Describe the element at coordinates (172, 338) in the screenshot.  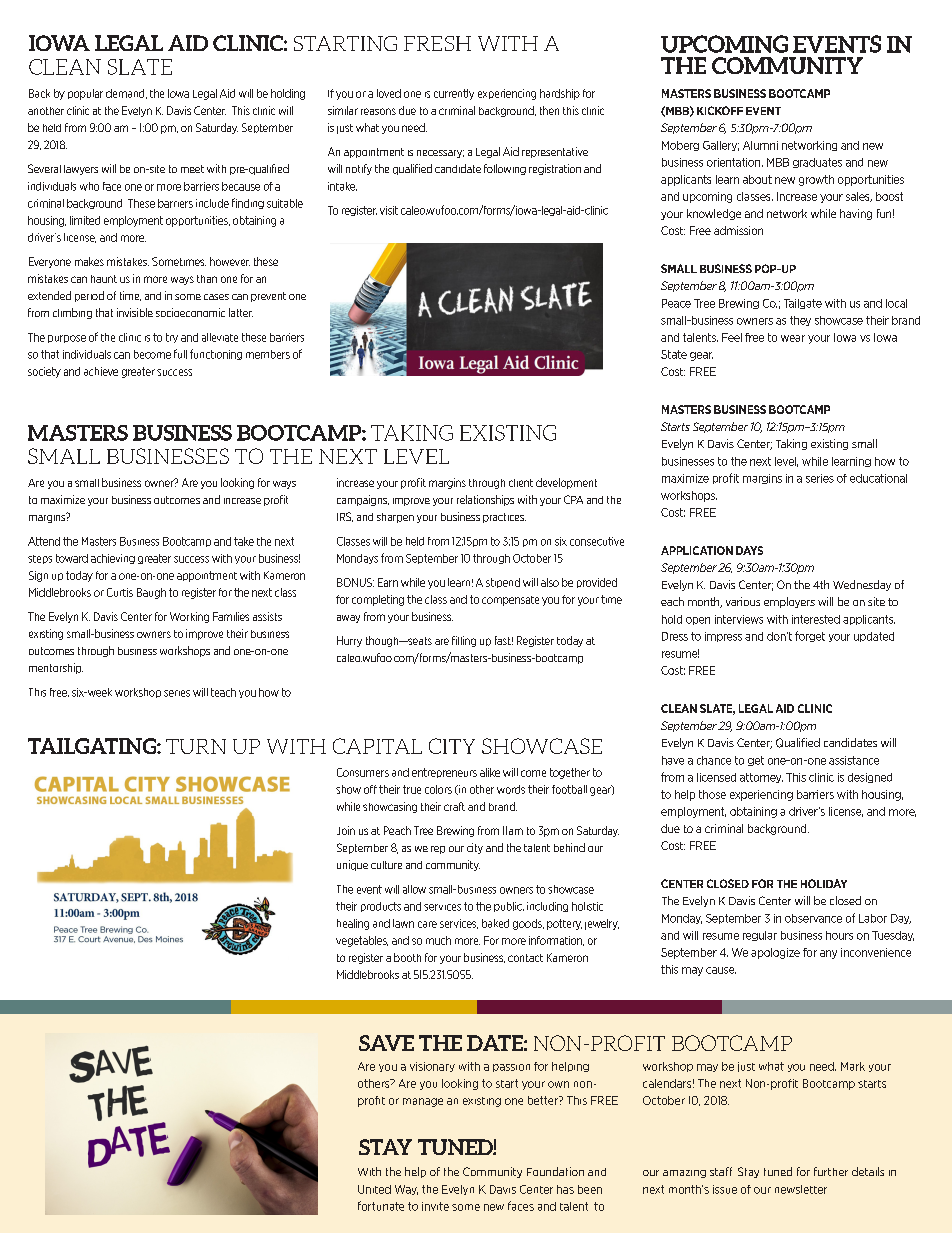
I see `try` at that location.
